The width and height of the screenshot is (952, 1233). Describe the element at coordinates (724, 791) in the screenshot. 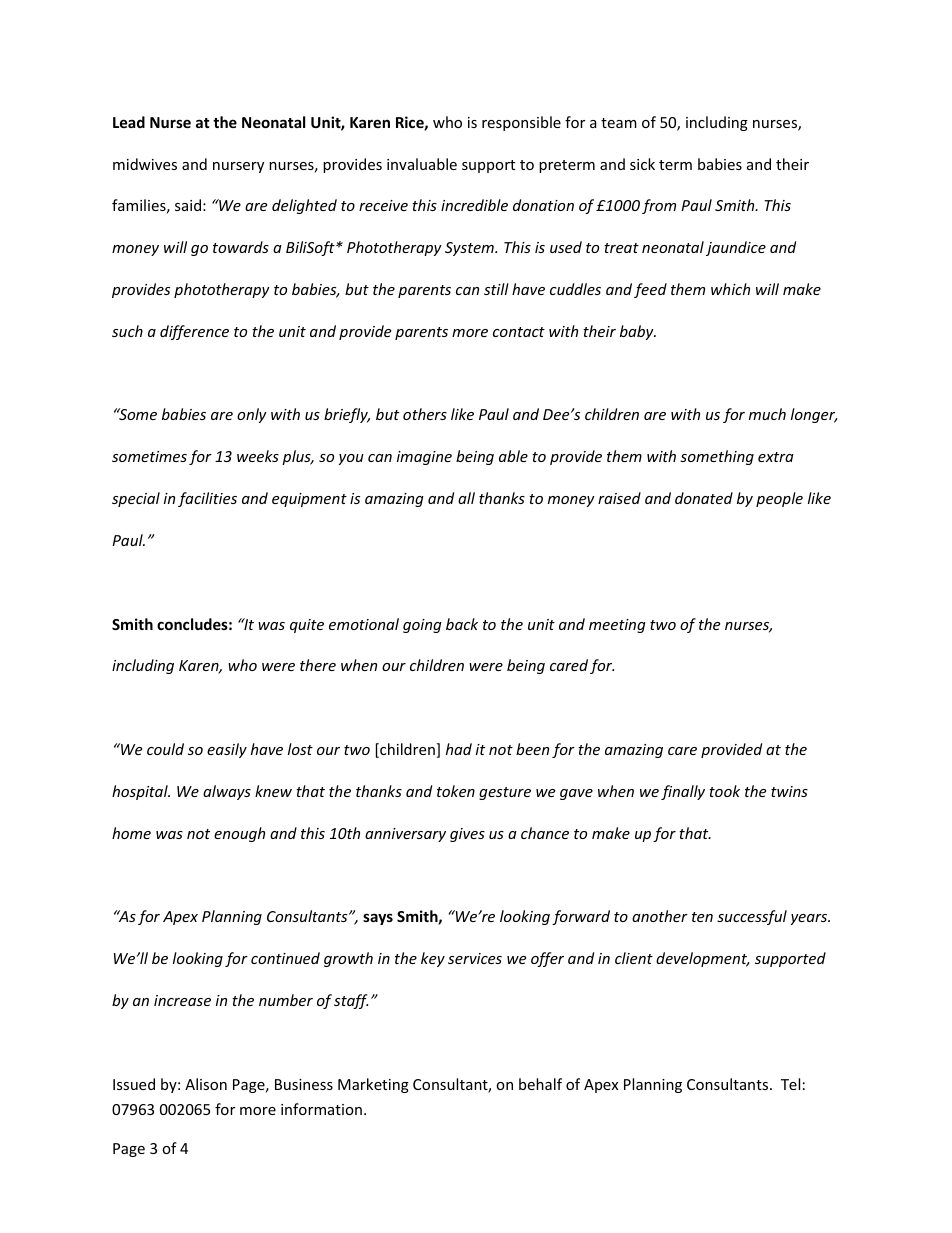

I see `took` at that location.
